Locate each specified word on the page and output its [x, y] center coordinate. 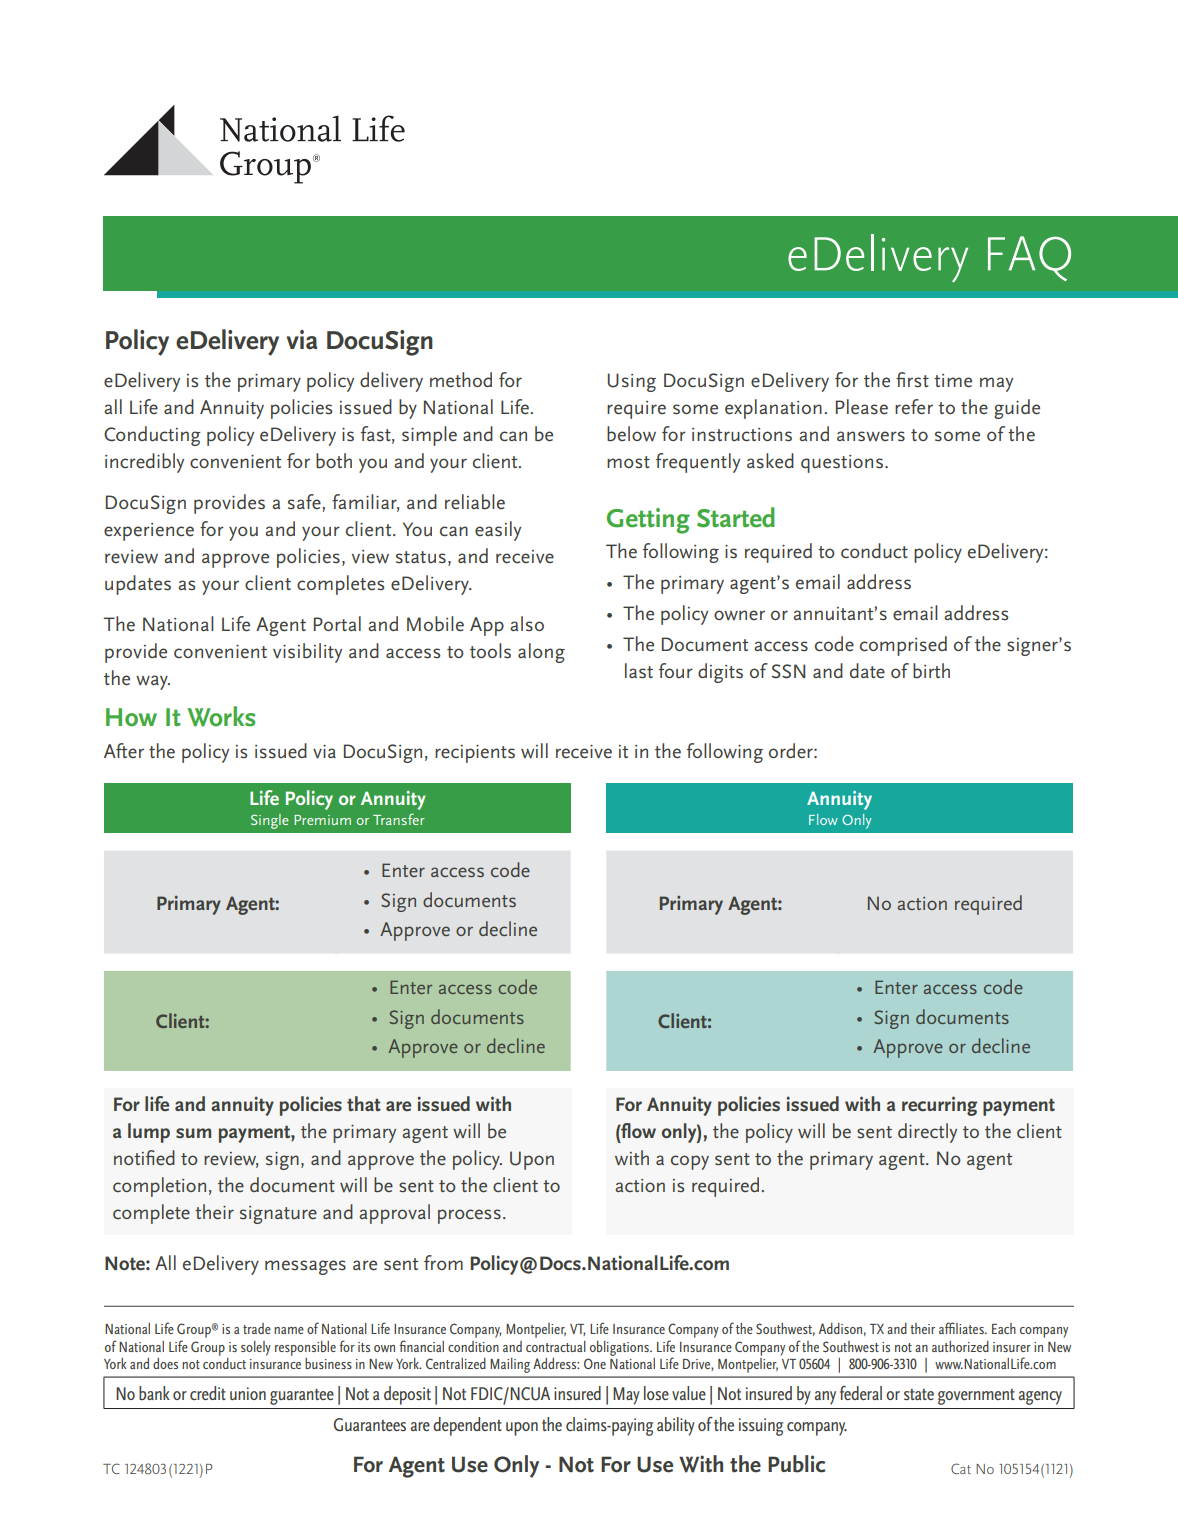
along [541, 653]
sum [193, 1133]
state [919, 1394]
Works [221, 716]
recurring [939, 1106]
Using [632, 382]
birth [931, 671]
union [248, 1393]
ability [676, 1426]
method [461, 380]
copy [690, 1162]
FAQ [1029, 258]
